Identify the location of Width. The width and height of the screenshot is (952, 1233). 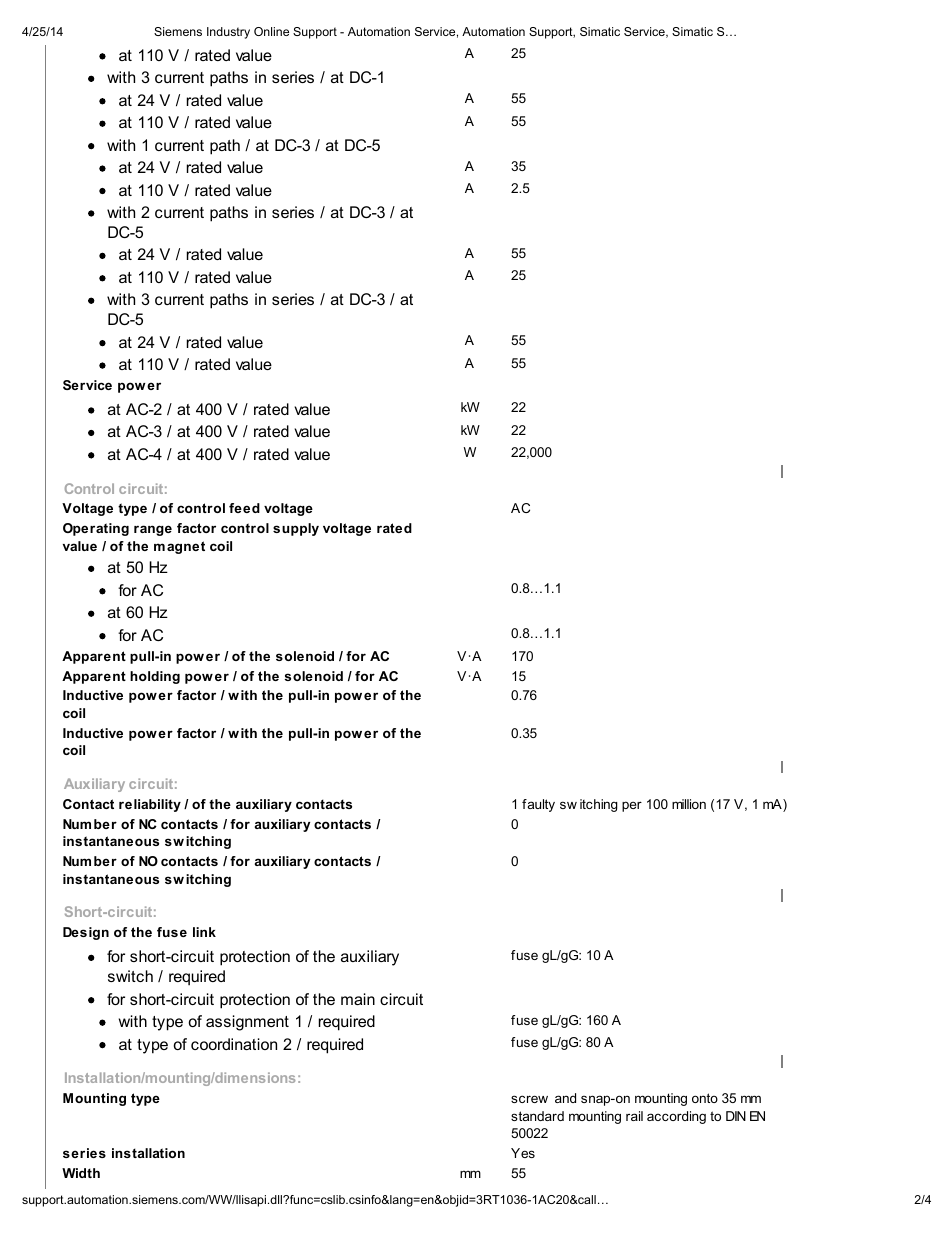
(81, 1173).
